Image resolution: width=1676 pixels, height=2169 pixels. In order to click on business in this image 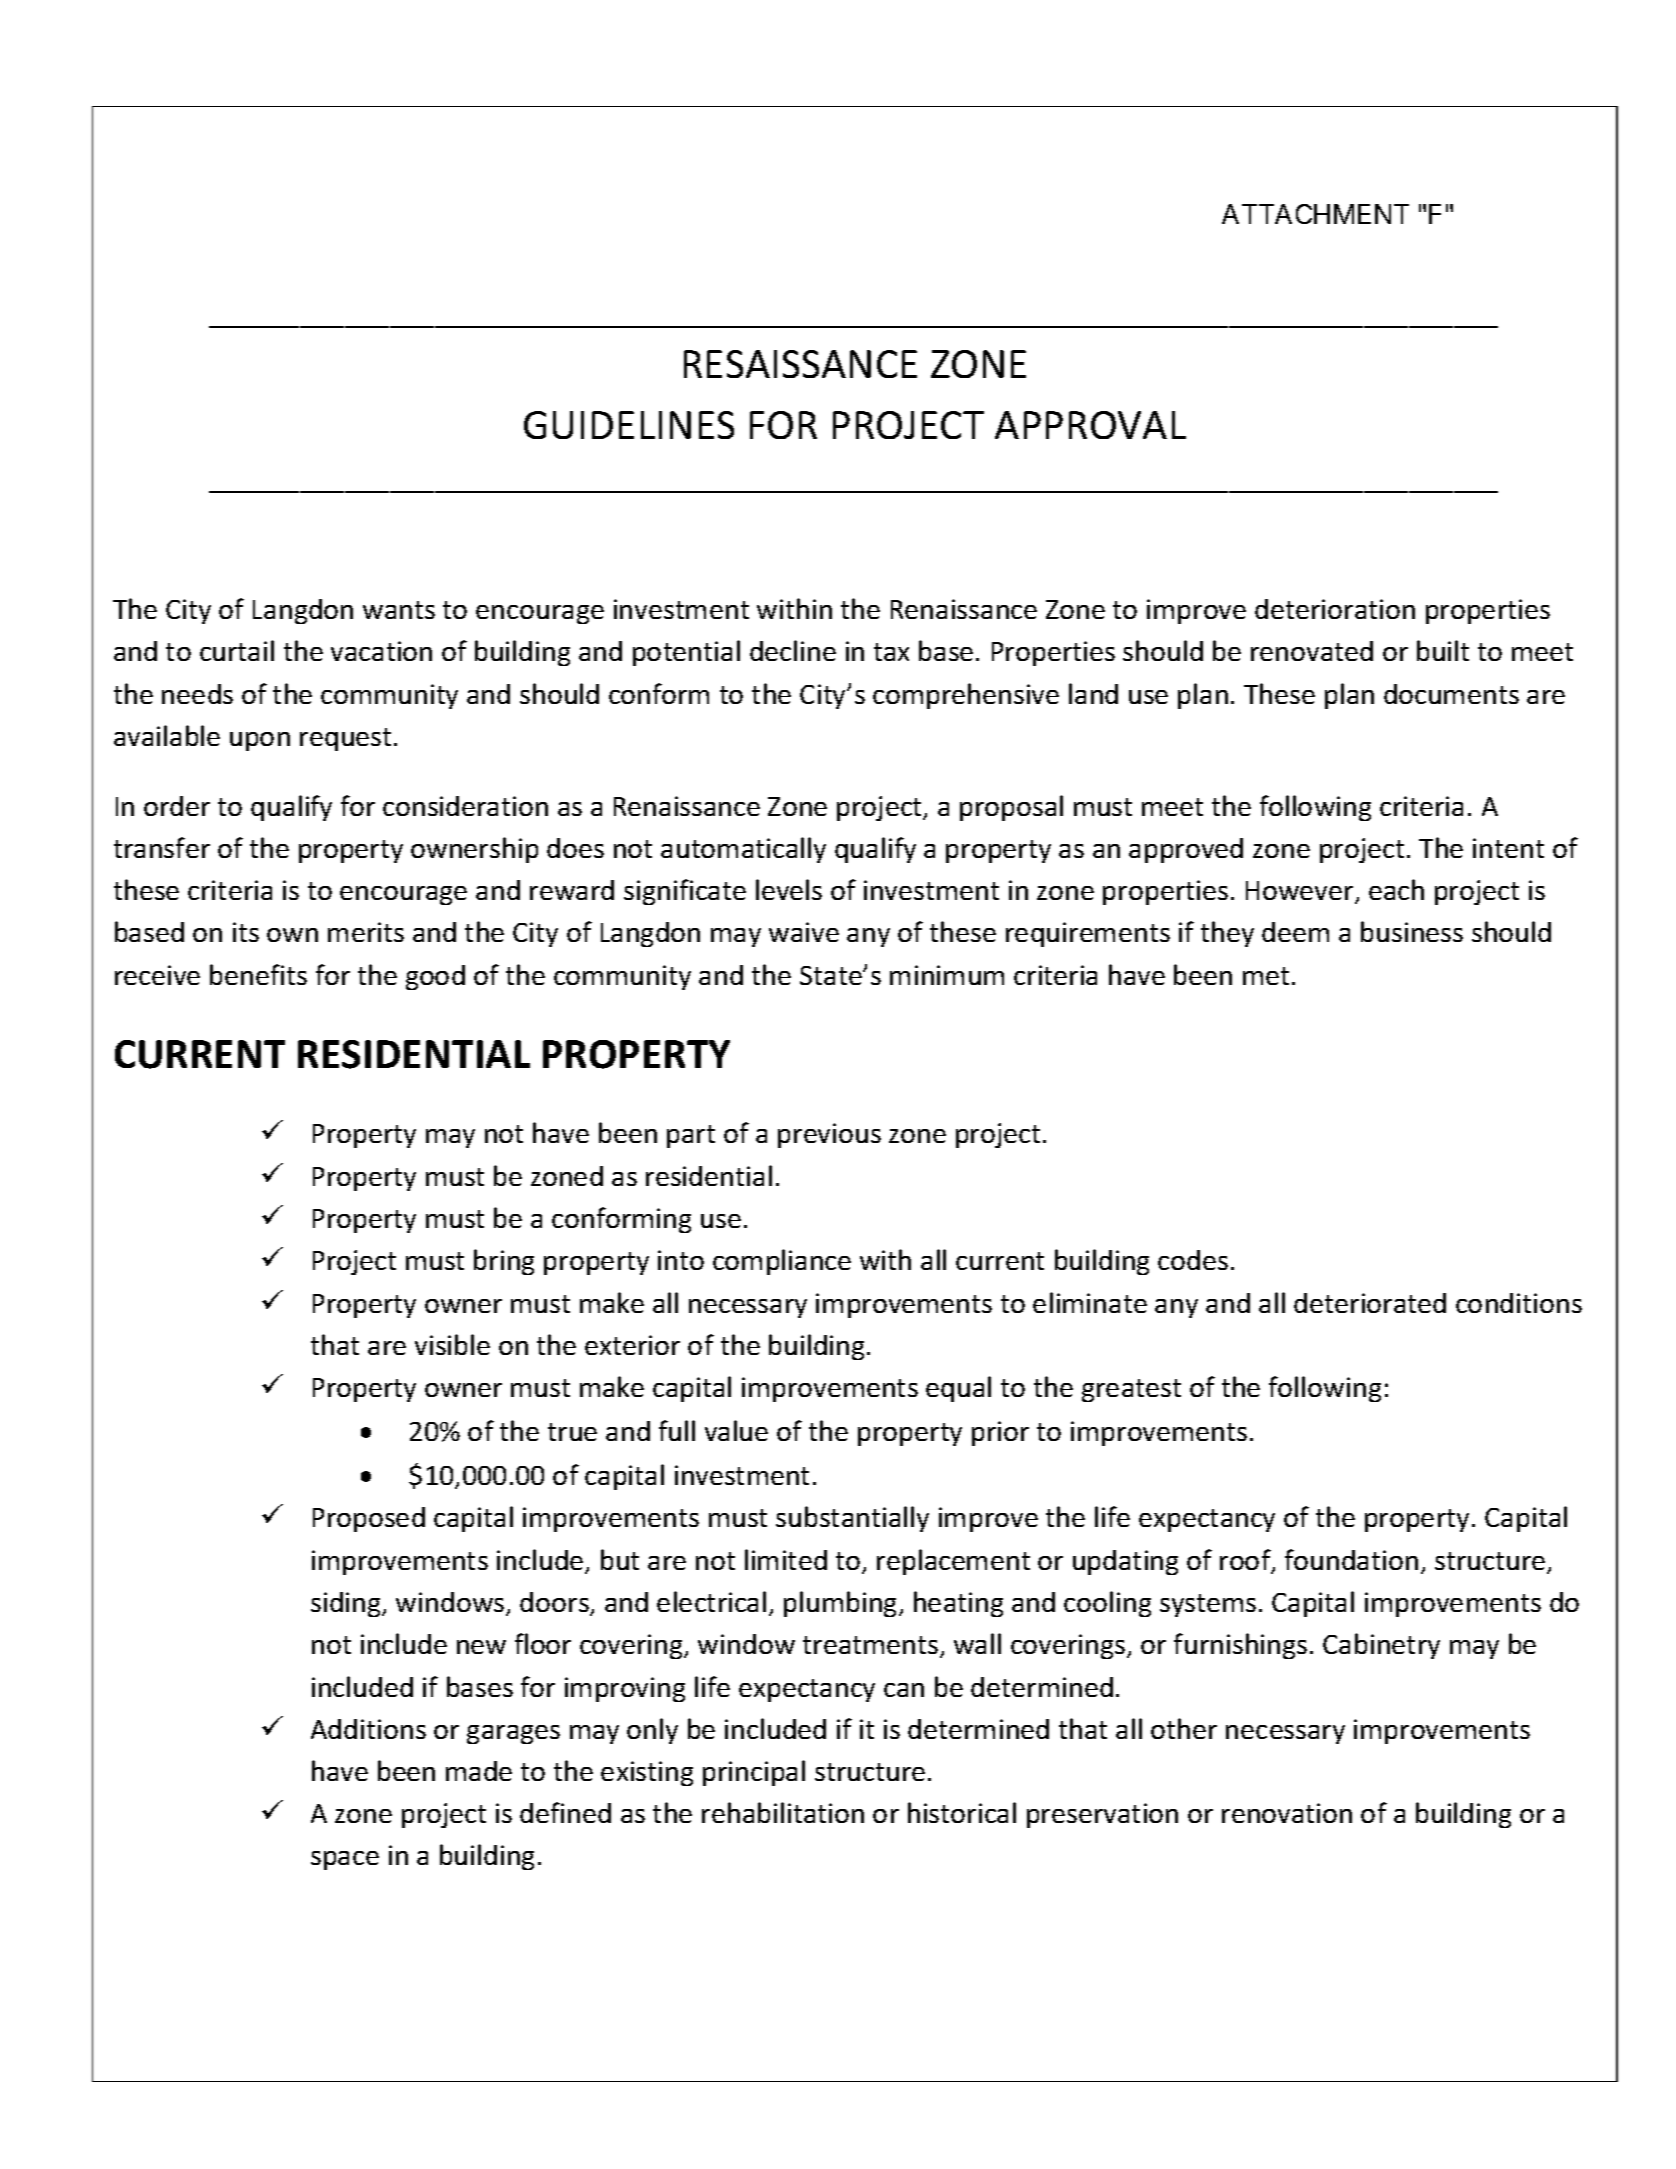, I will do `click(1412, 931)`.
